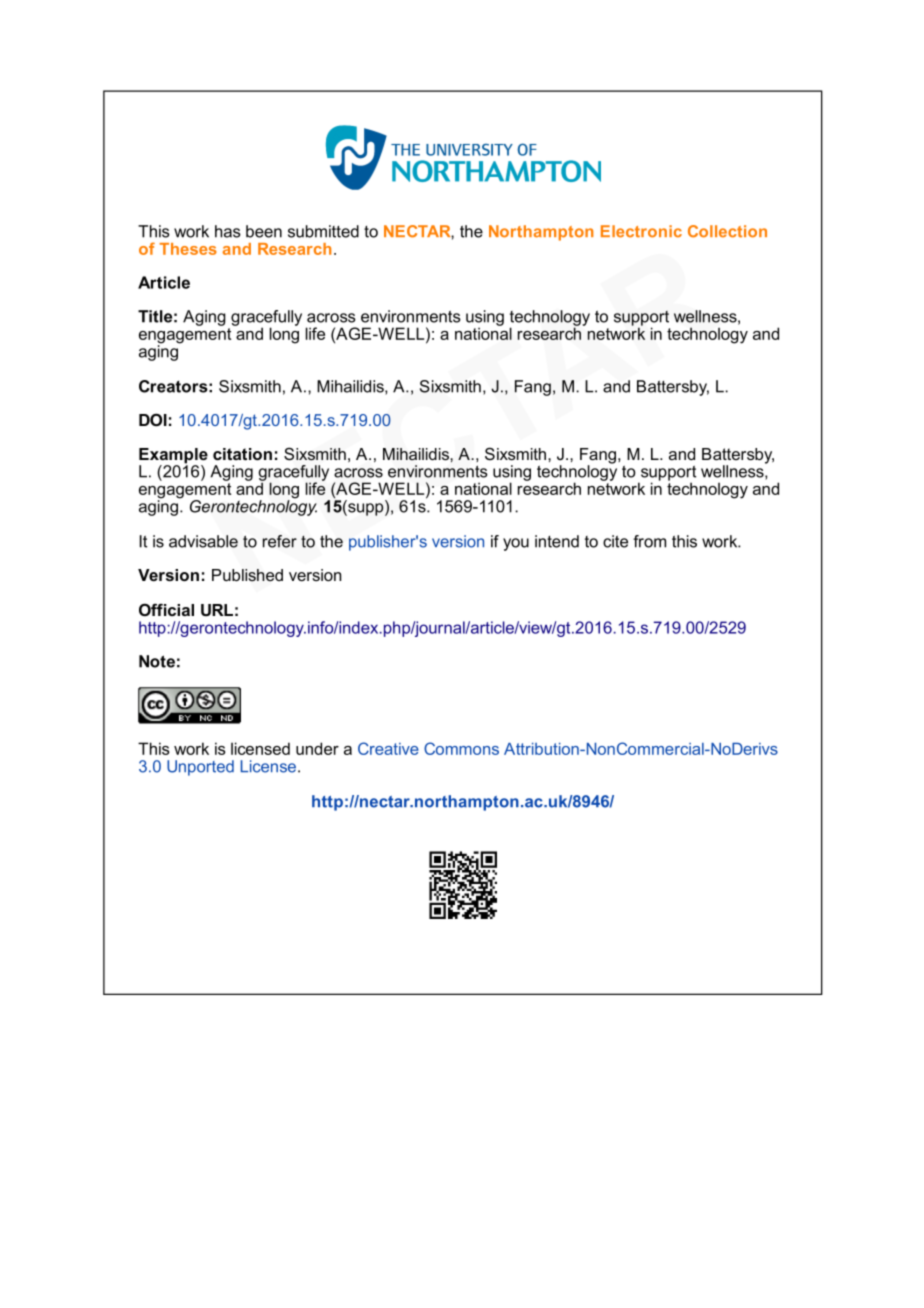 Image resolution: width=924 pixels, height=1308 pixels. I want to click on Published, so click(247, 575).
